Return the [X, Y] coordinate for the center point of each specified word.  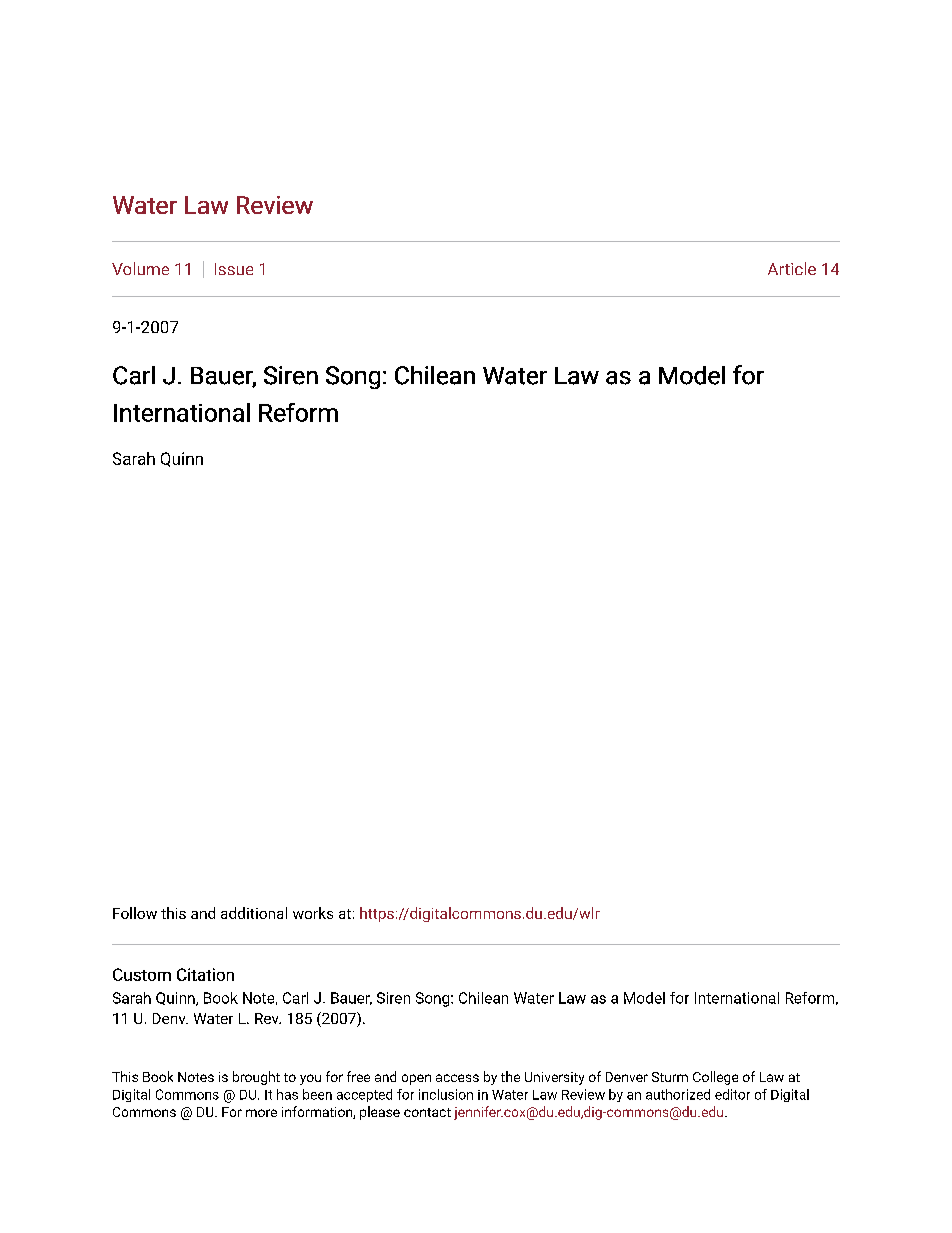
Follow [135, 913]
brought [256, 1078]
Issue [234, 269]
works [313, 913]
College [715, 1078]
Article [792, 268]
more [261, 1113]
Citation [205, 974]
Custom [142, 974]
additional [254, 913]
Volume [140, 268]
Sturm [670, 1077]
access [457, 1078]
